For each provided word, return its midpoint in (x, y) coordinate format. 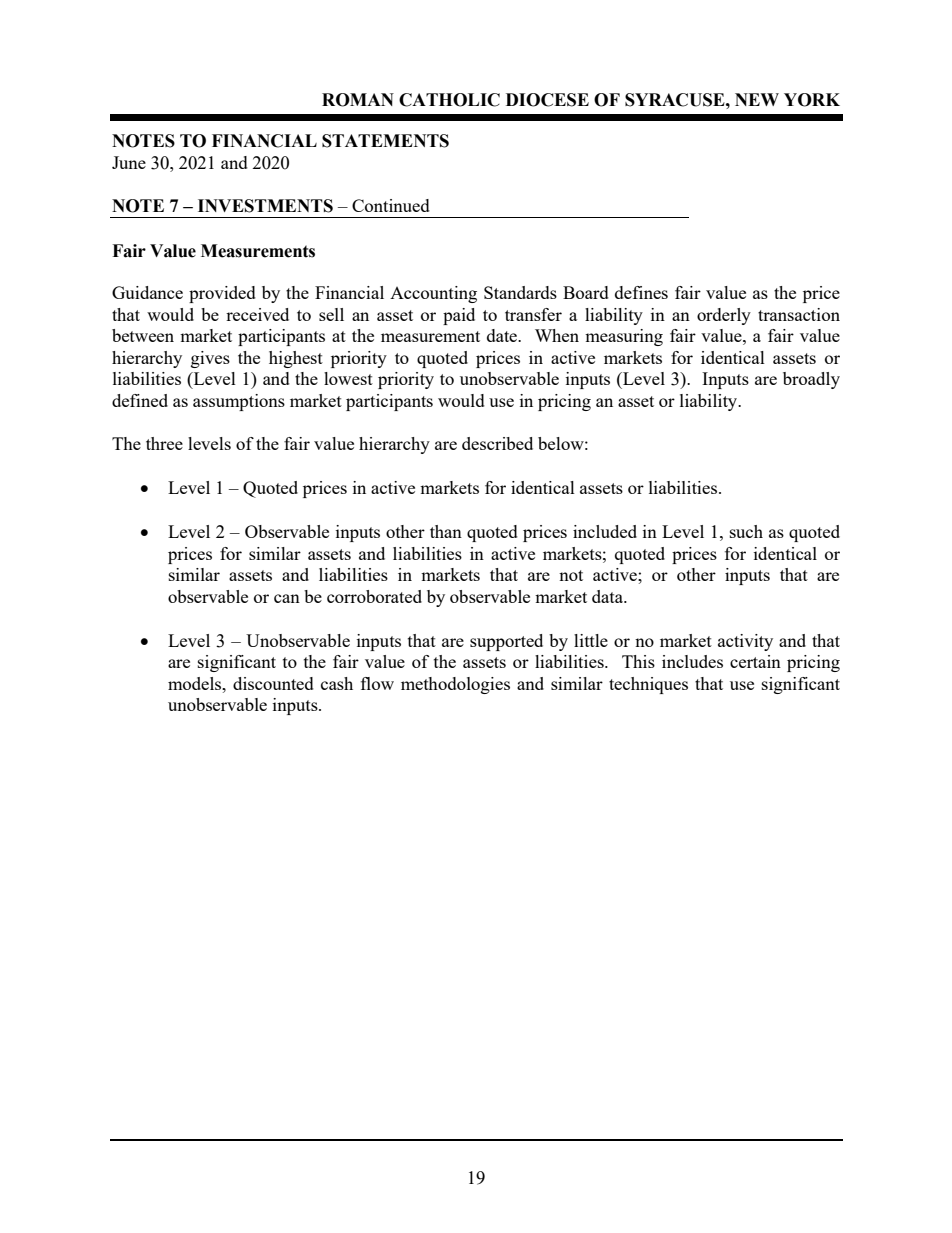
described (497, 443)
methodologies (455, 685)
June (129, 162)
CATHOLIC (449, 100)
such (746, 531)
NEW (757, 99)
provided (222, 294)
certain (755, 661)
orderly (724, 316)
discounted (273, 683)
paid (459, 316)
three (164, 443)
